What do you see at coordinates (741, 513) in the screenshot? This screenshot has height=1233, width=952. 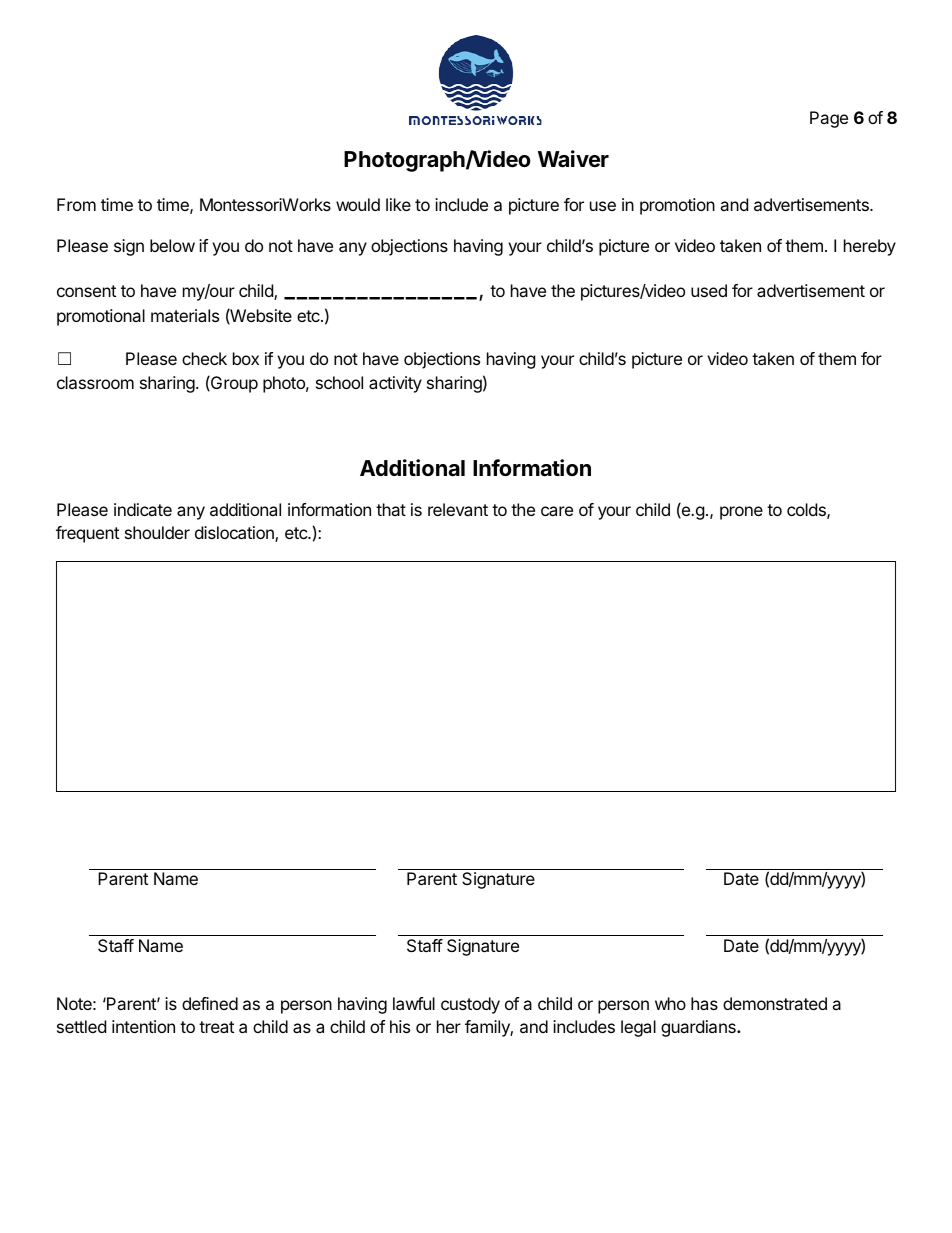 I see `prone` at bounding box center [741, 513].
